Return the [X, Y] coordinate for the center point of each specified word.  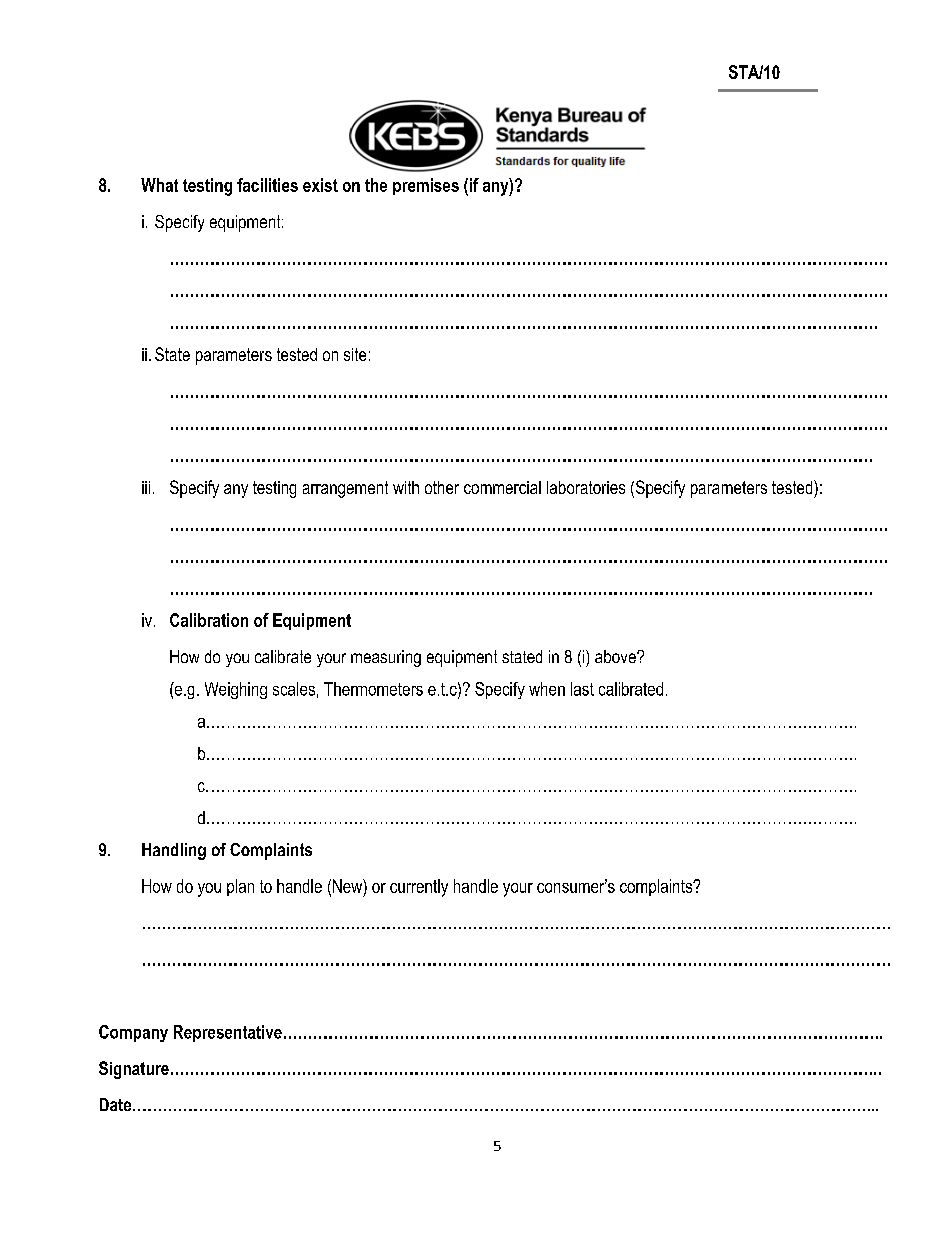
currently [419, 888]
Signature [134, 1070]
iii [146, 487]
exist [320, 185]
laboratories [586, 487]
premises [426, 186]
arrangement [345, 489]
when [547, 689]
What [159, 185]
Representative [228, 1033]
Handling [174, 851]
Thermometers [373, 689]
